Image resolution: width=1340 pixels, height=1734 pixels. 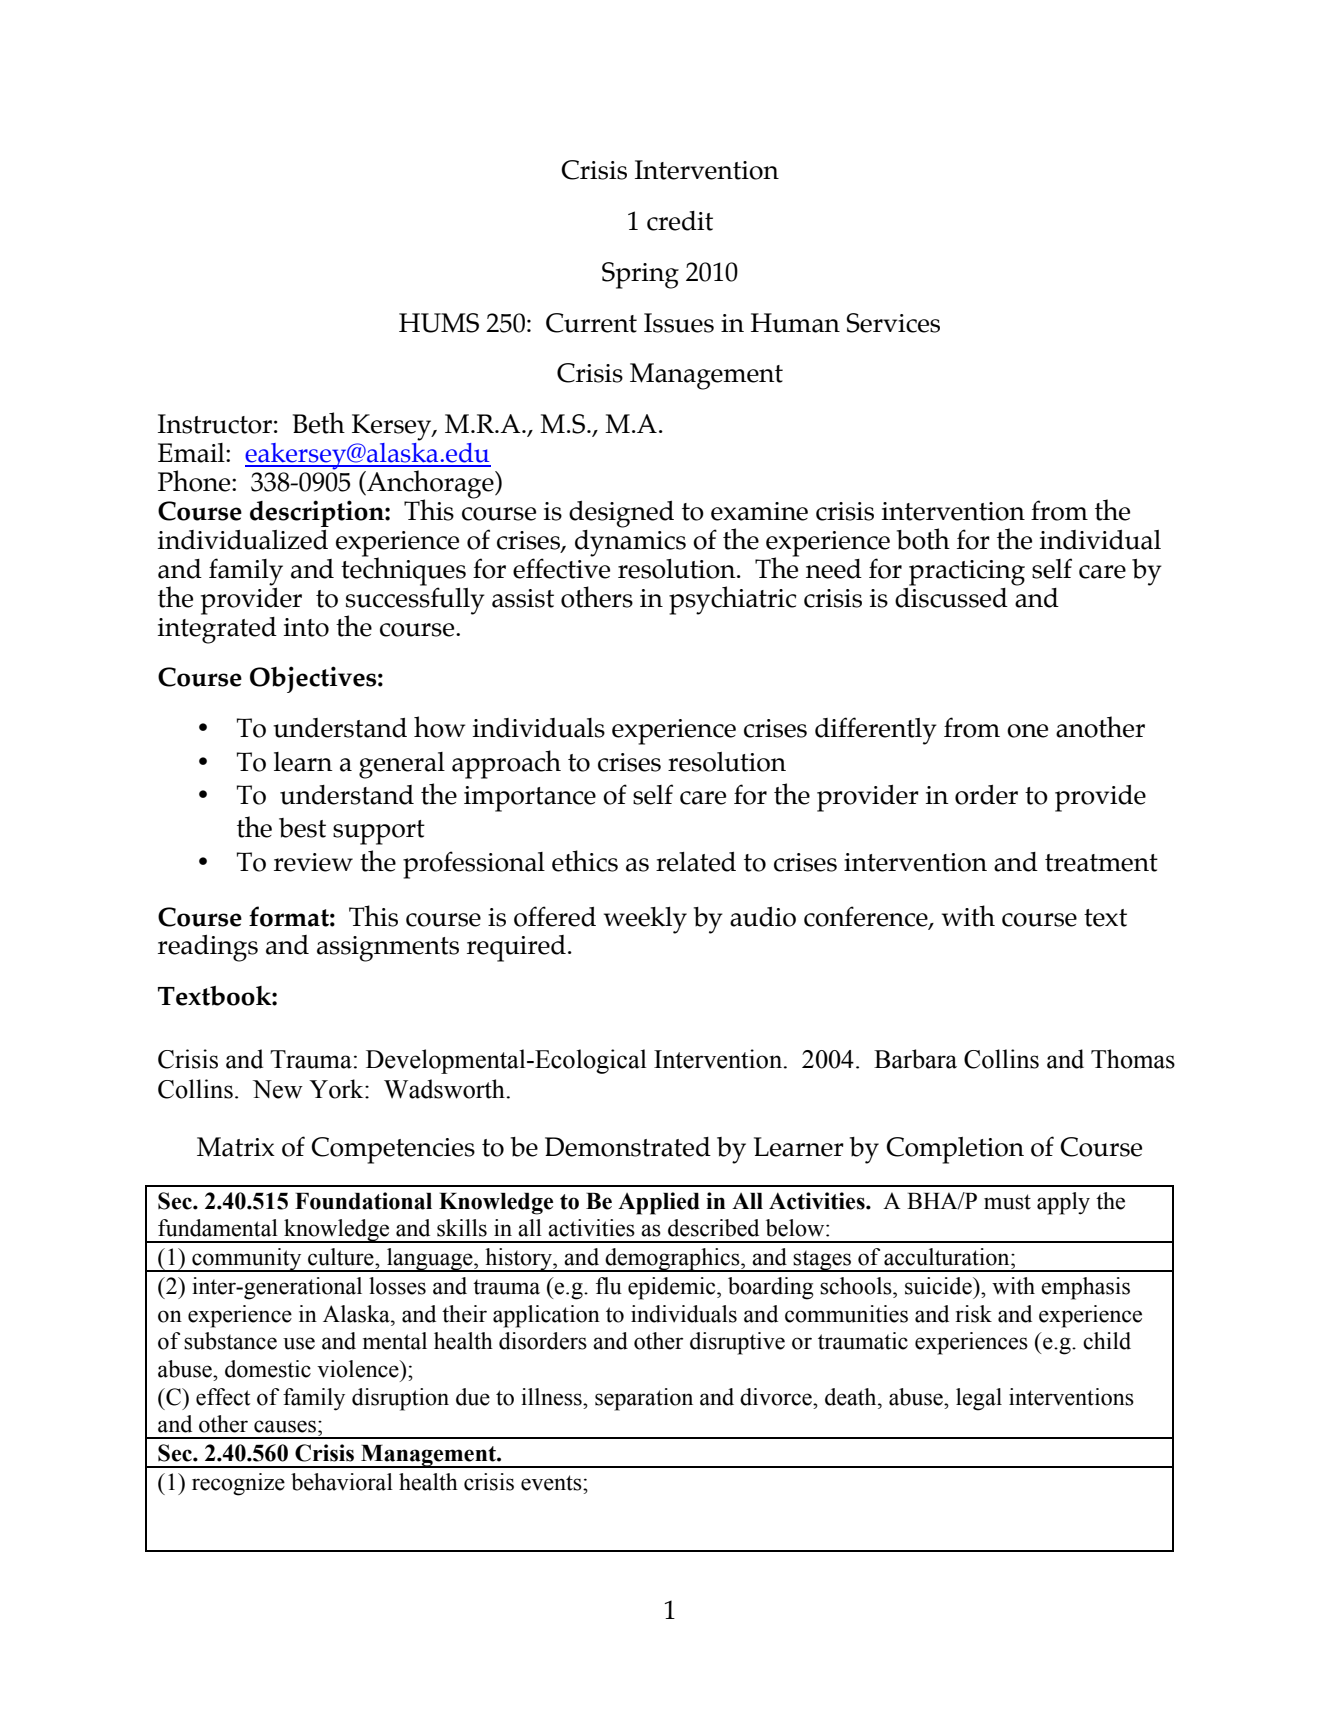 I want to click on Services, so click(x=893, y=323).
